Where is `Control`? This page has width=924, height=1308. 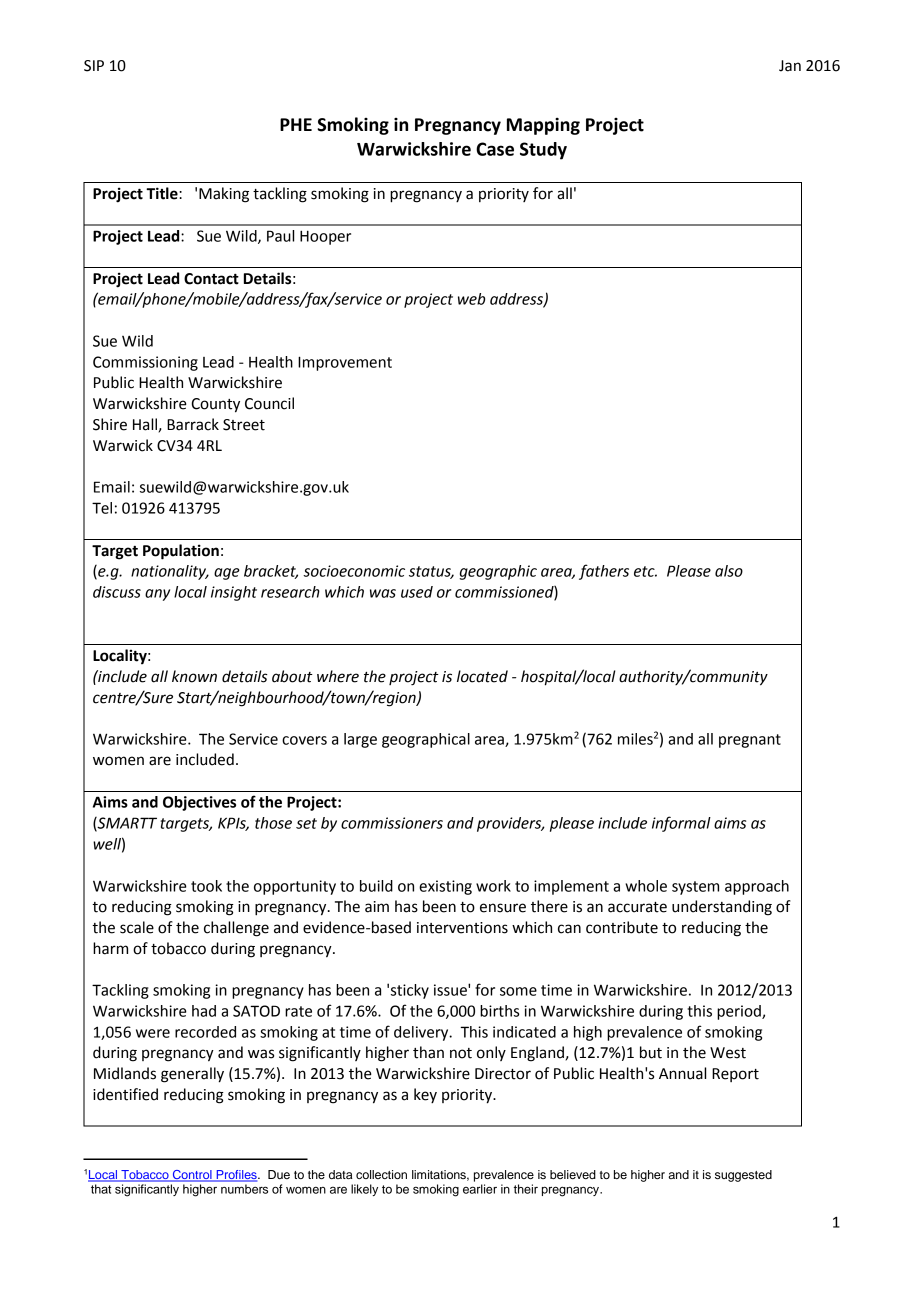 Control is located at coordinates (192, 1176).
